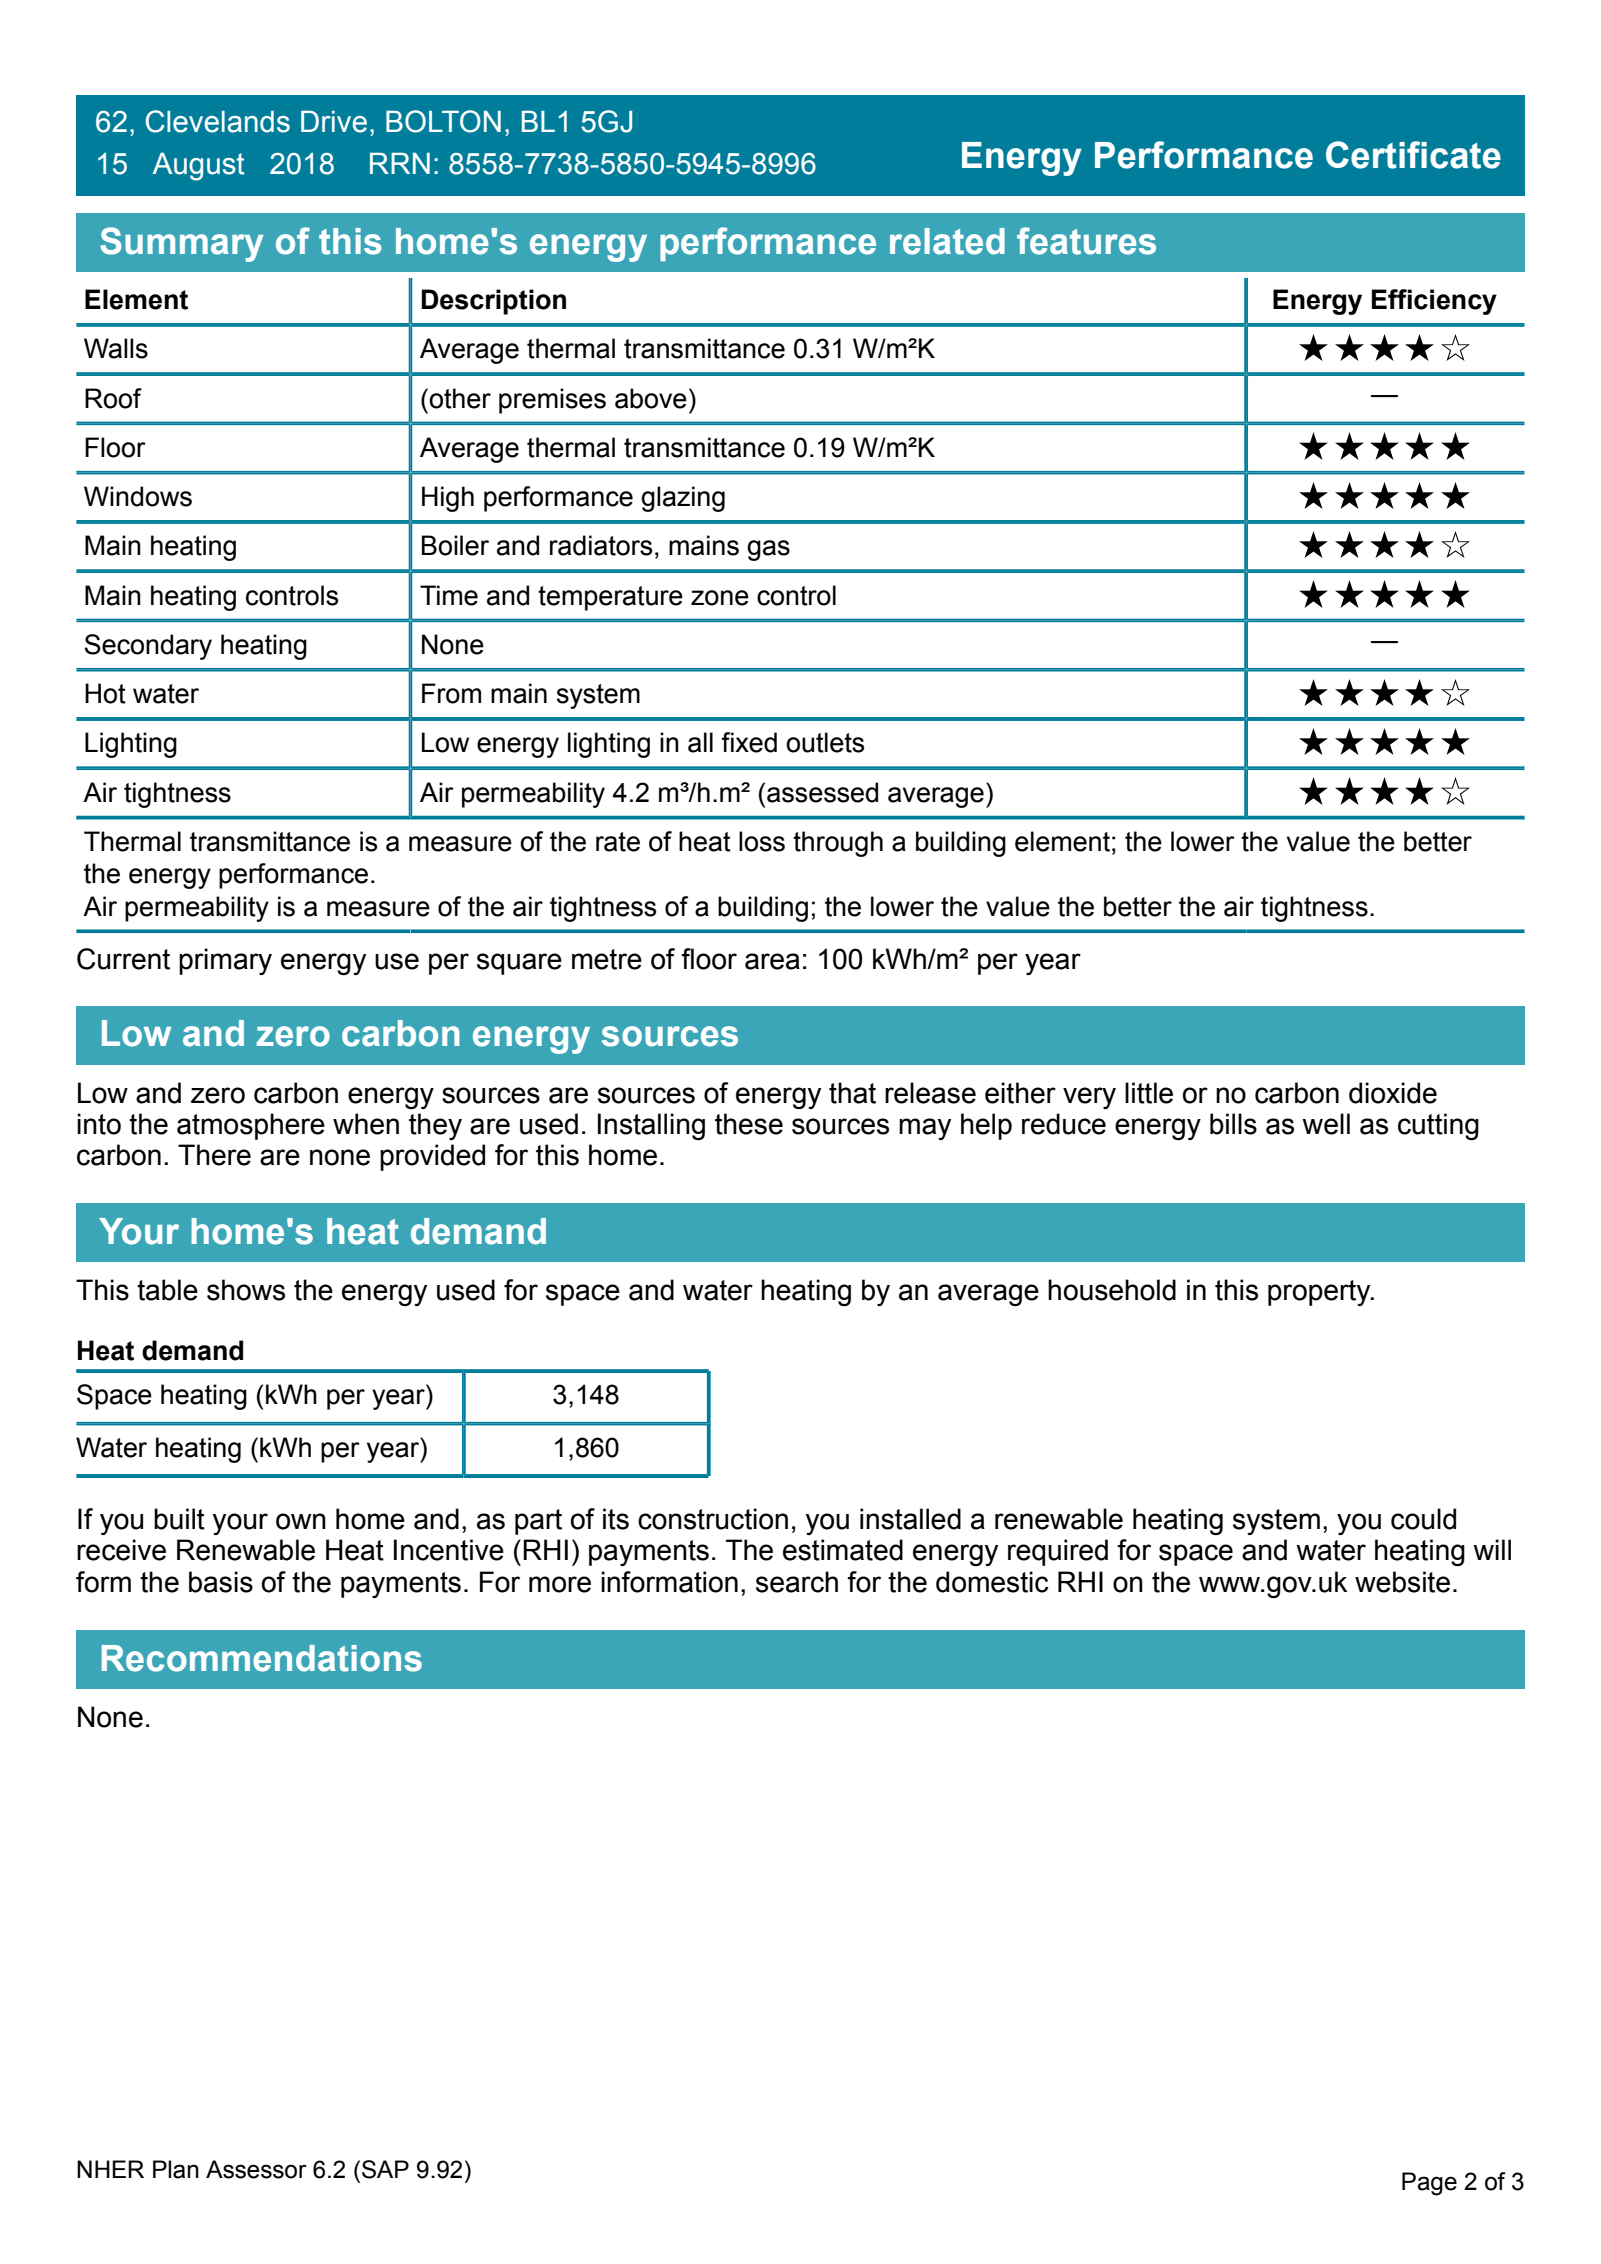 Image resolution: width=1601 pixels, height=2264 pixels. What do you see at coordinates (256, 2169) in the page?
I see `Assessor` at bounding box center [256, 2169].
